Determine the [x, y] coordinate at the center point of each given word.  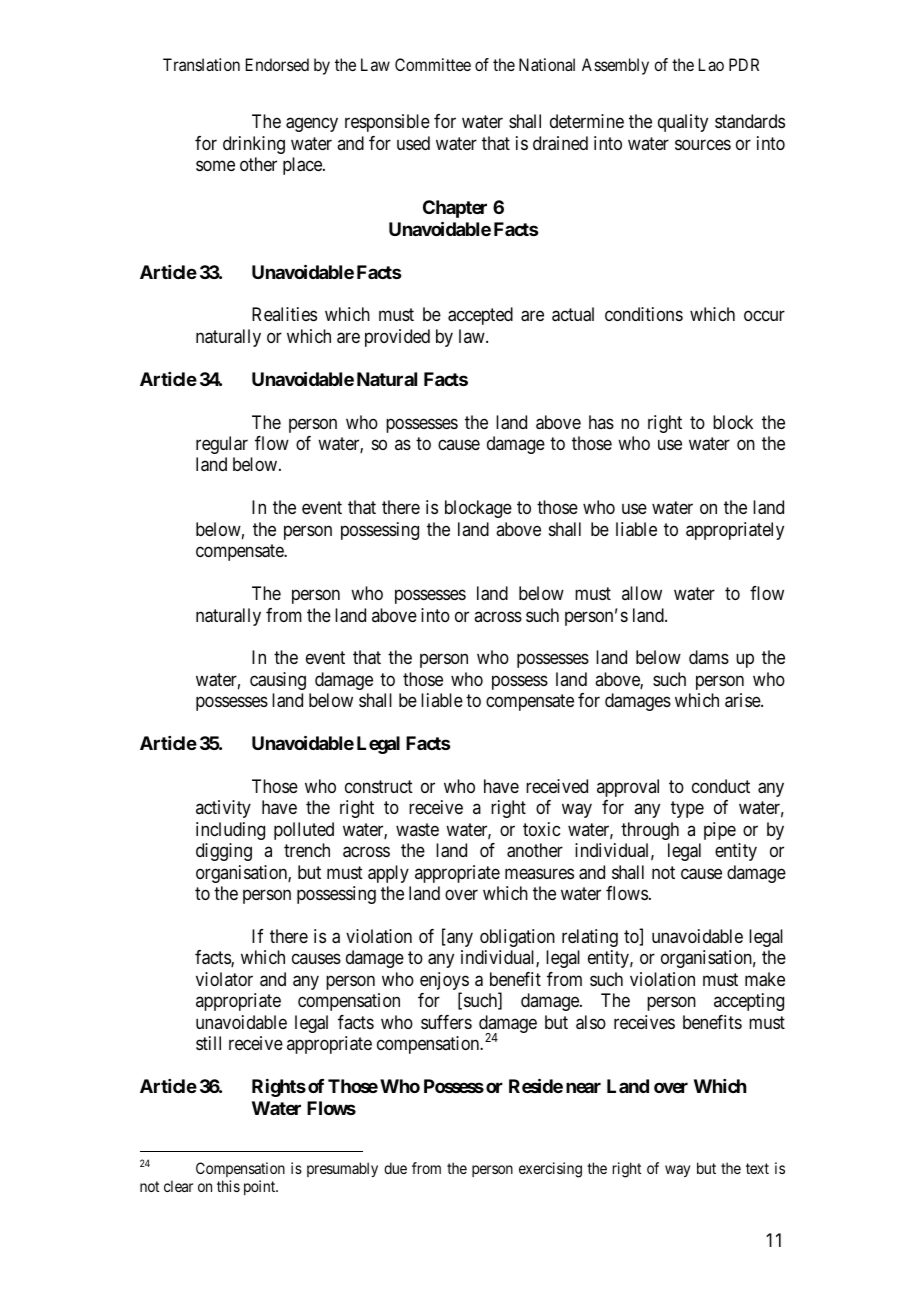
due [395, 1168]
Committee [433, 64]
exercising [550, 1170]
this [228, 1186]
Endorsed [277, 64]
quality [683, 123]
